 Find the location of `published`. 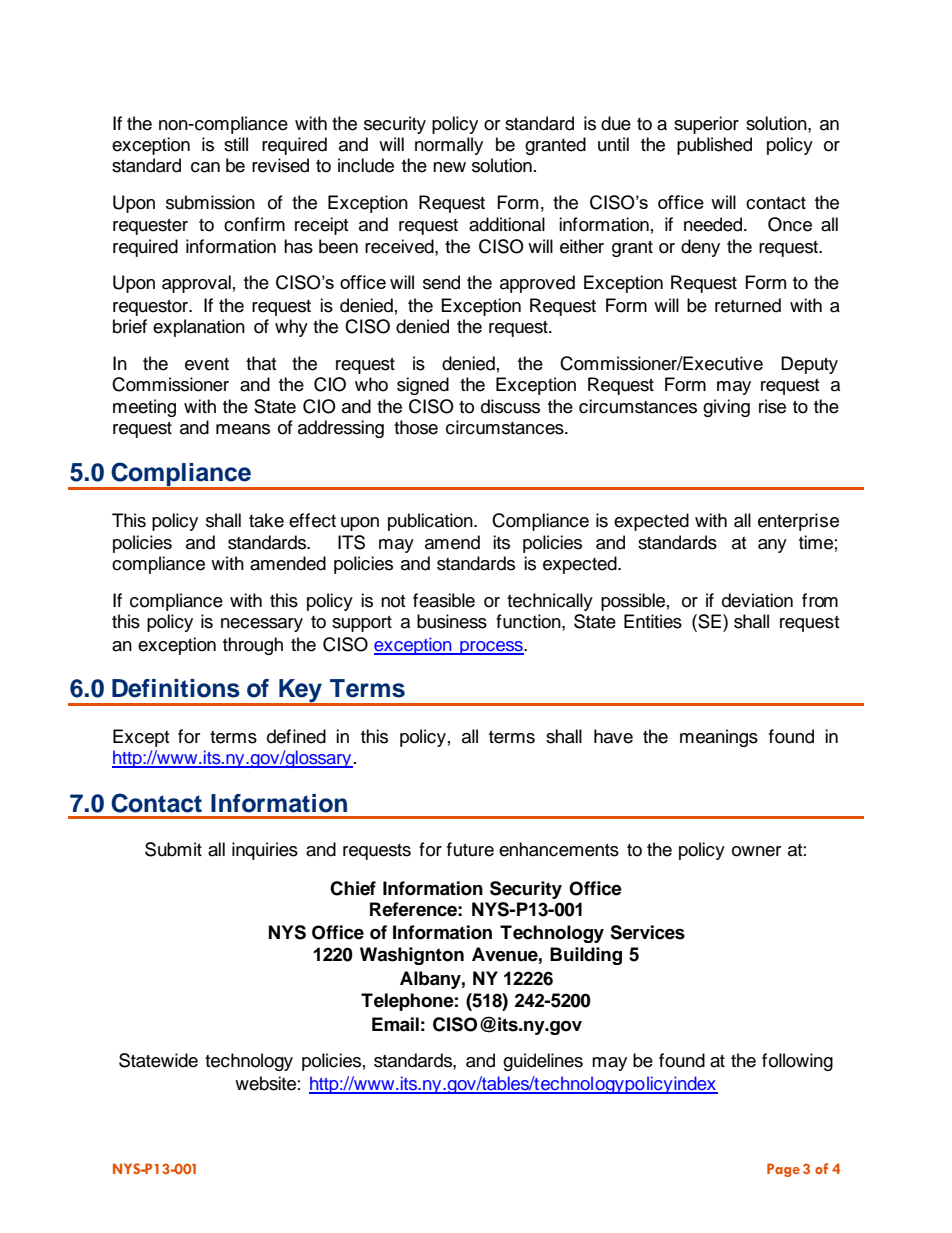

published is located at coordinates (714, 146).
